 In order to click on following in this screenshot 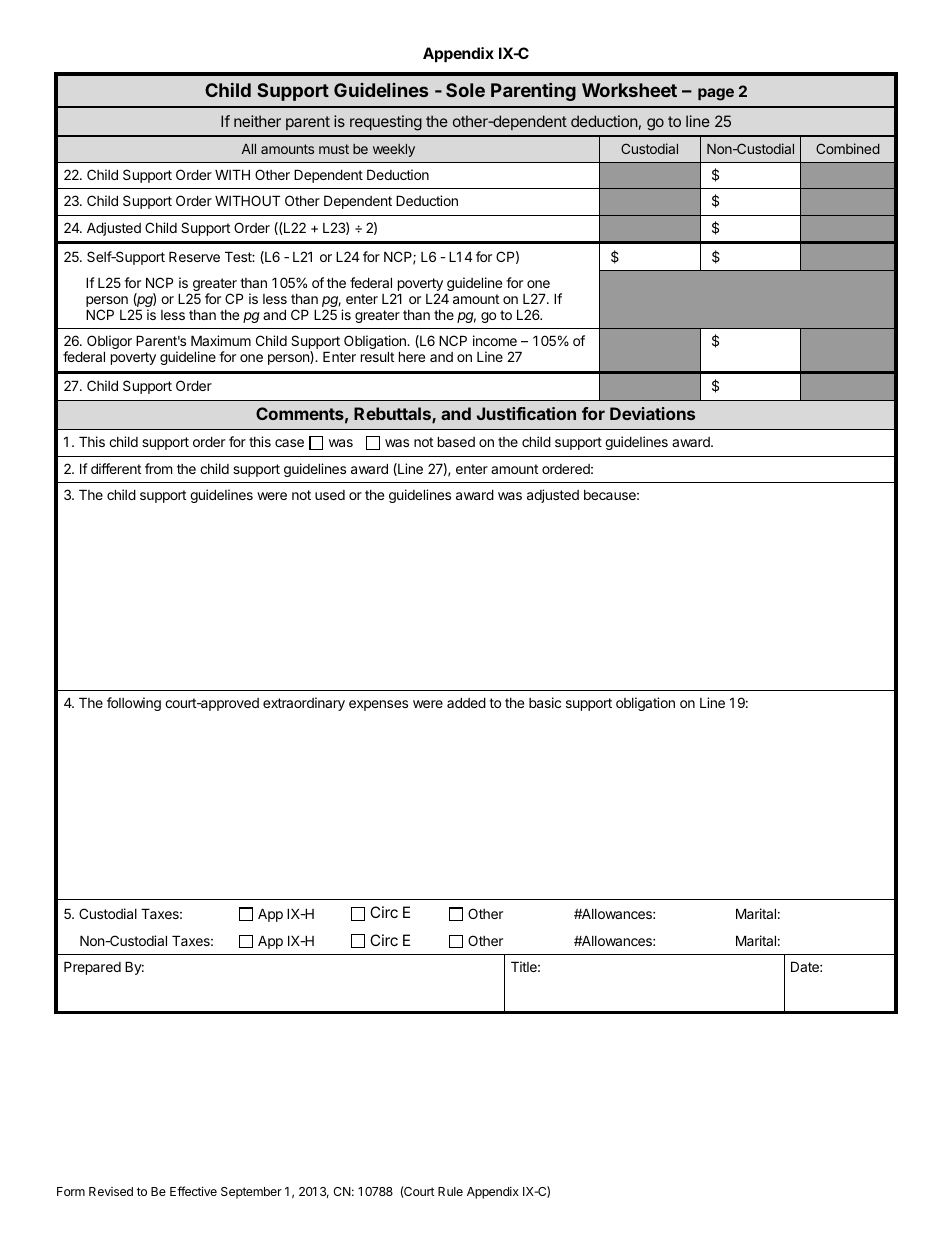, I will do `click(134, 704)`.
